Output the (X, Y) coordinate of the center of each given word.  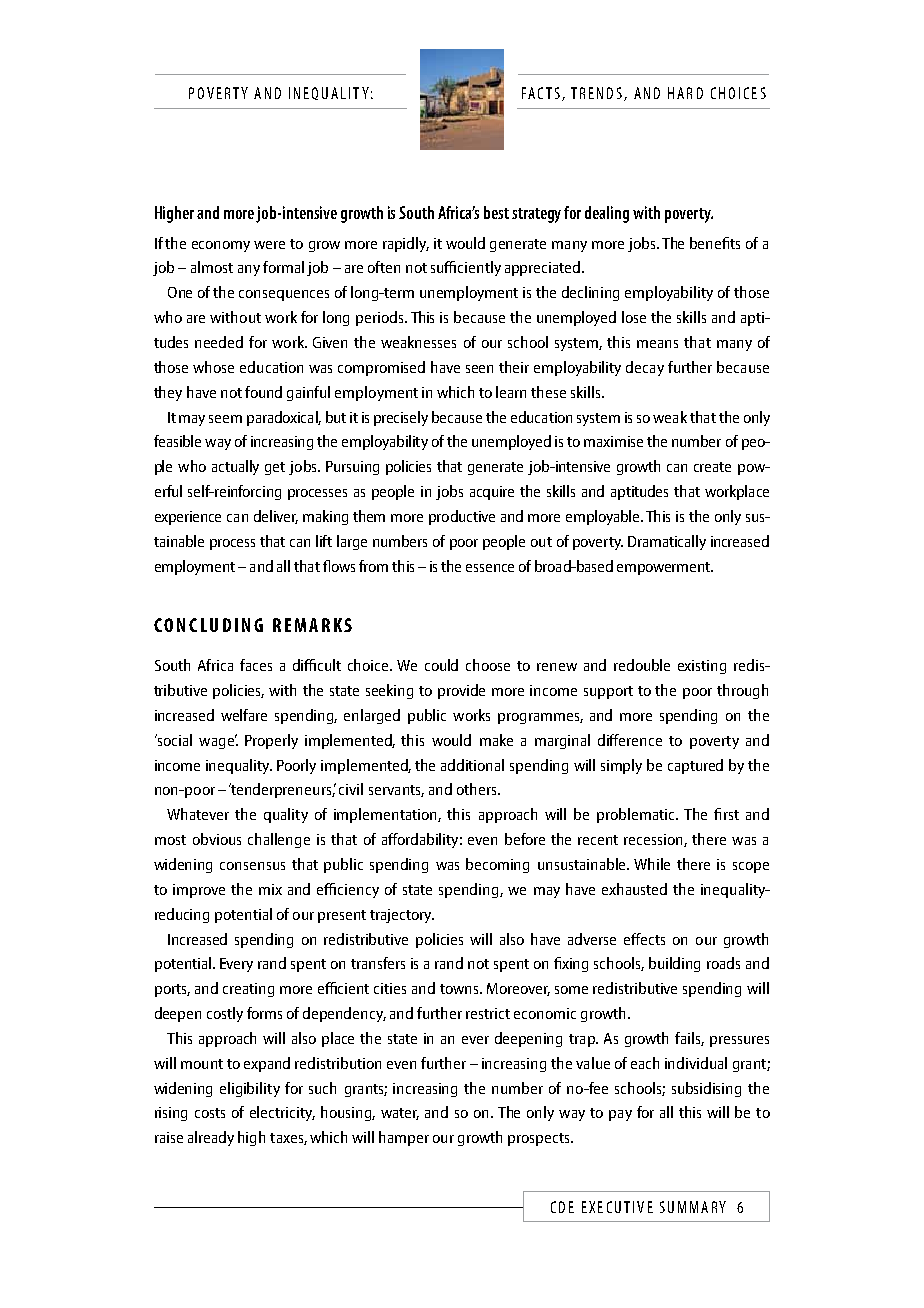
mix (270, 889)
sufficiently (466, 268)
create (712, 467)
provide (461, 691)
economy (221, 246)
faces (256, 665)
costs (210, 1113)
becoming (497, 865)
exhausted (634, 889)
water (400, 1114)
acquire (492, 493)
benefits (715, 243)
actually (235, 467)
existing (702, 667)
